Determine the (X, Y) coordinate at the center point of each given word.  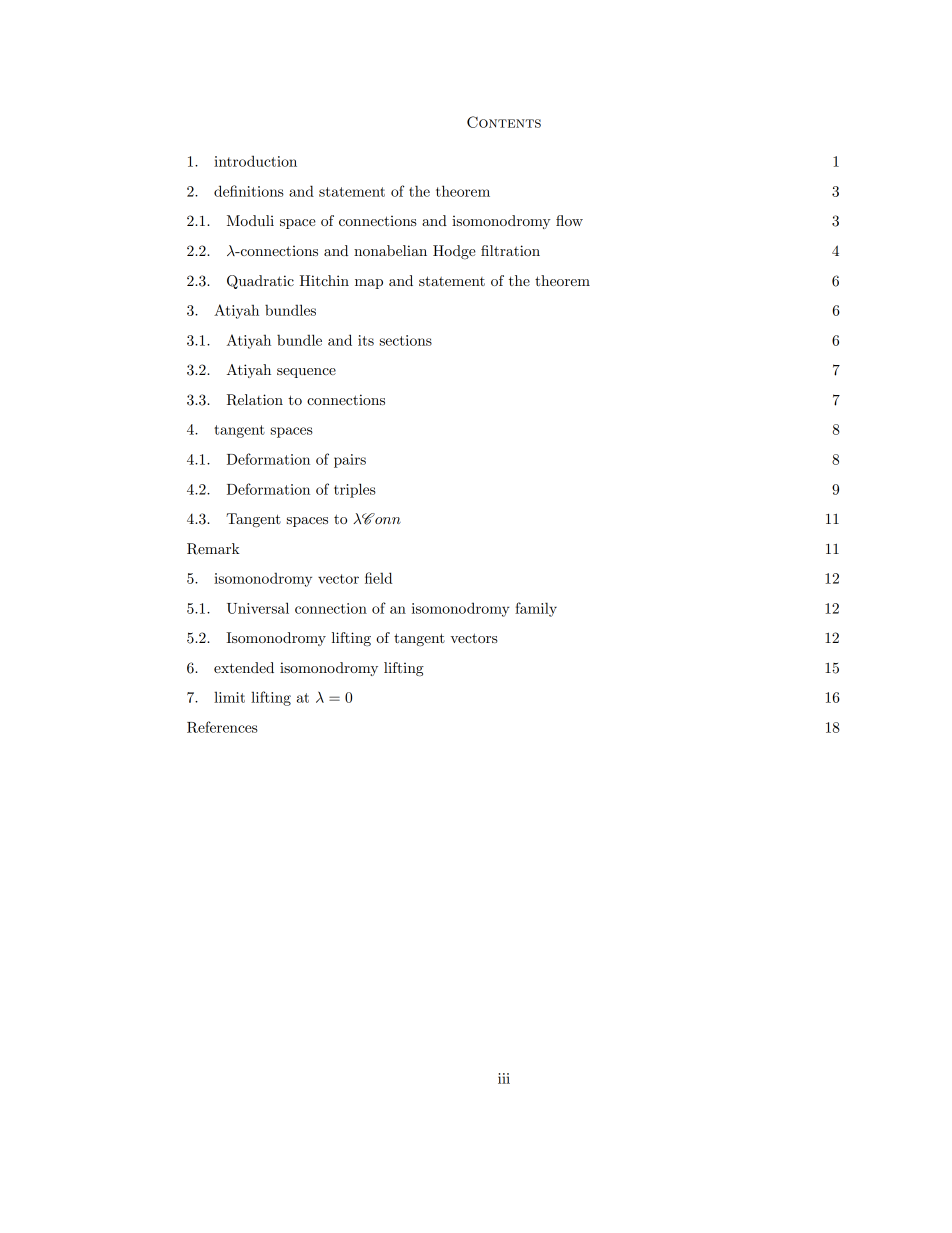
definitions (249, 191)
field (378, 578)
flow (569, 220)
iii (504, 1078)
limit (229, 697)
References (222, 727)
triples (355, 490)
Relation (255, 400)
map (369, 284)
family (536, 609)
